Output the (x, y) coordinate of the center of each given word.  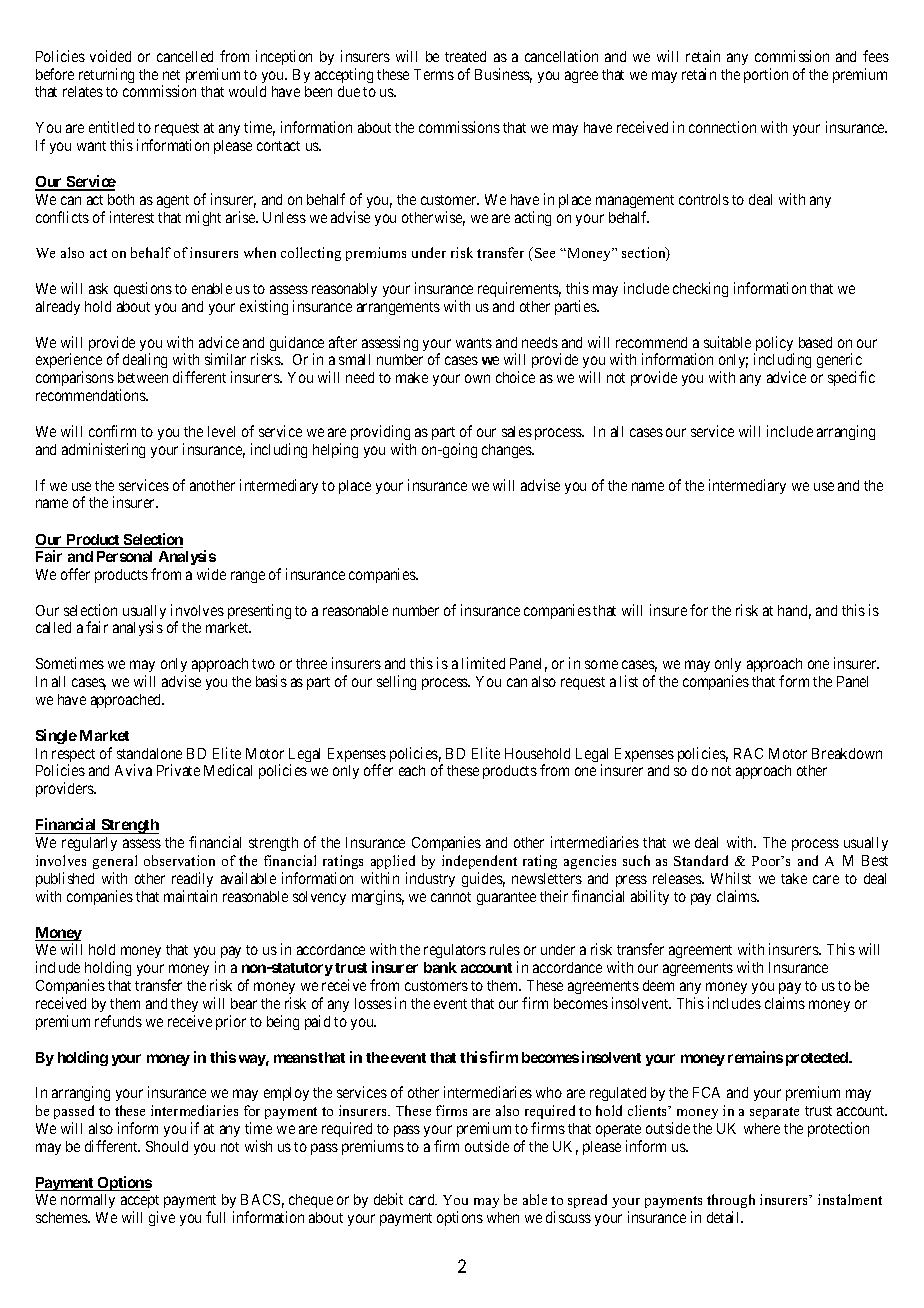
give (162, 1218)
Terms (434, 74)
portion (766, 75)
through (731, 1203)
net (171, 75)
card (423, 1199)
